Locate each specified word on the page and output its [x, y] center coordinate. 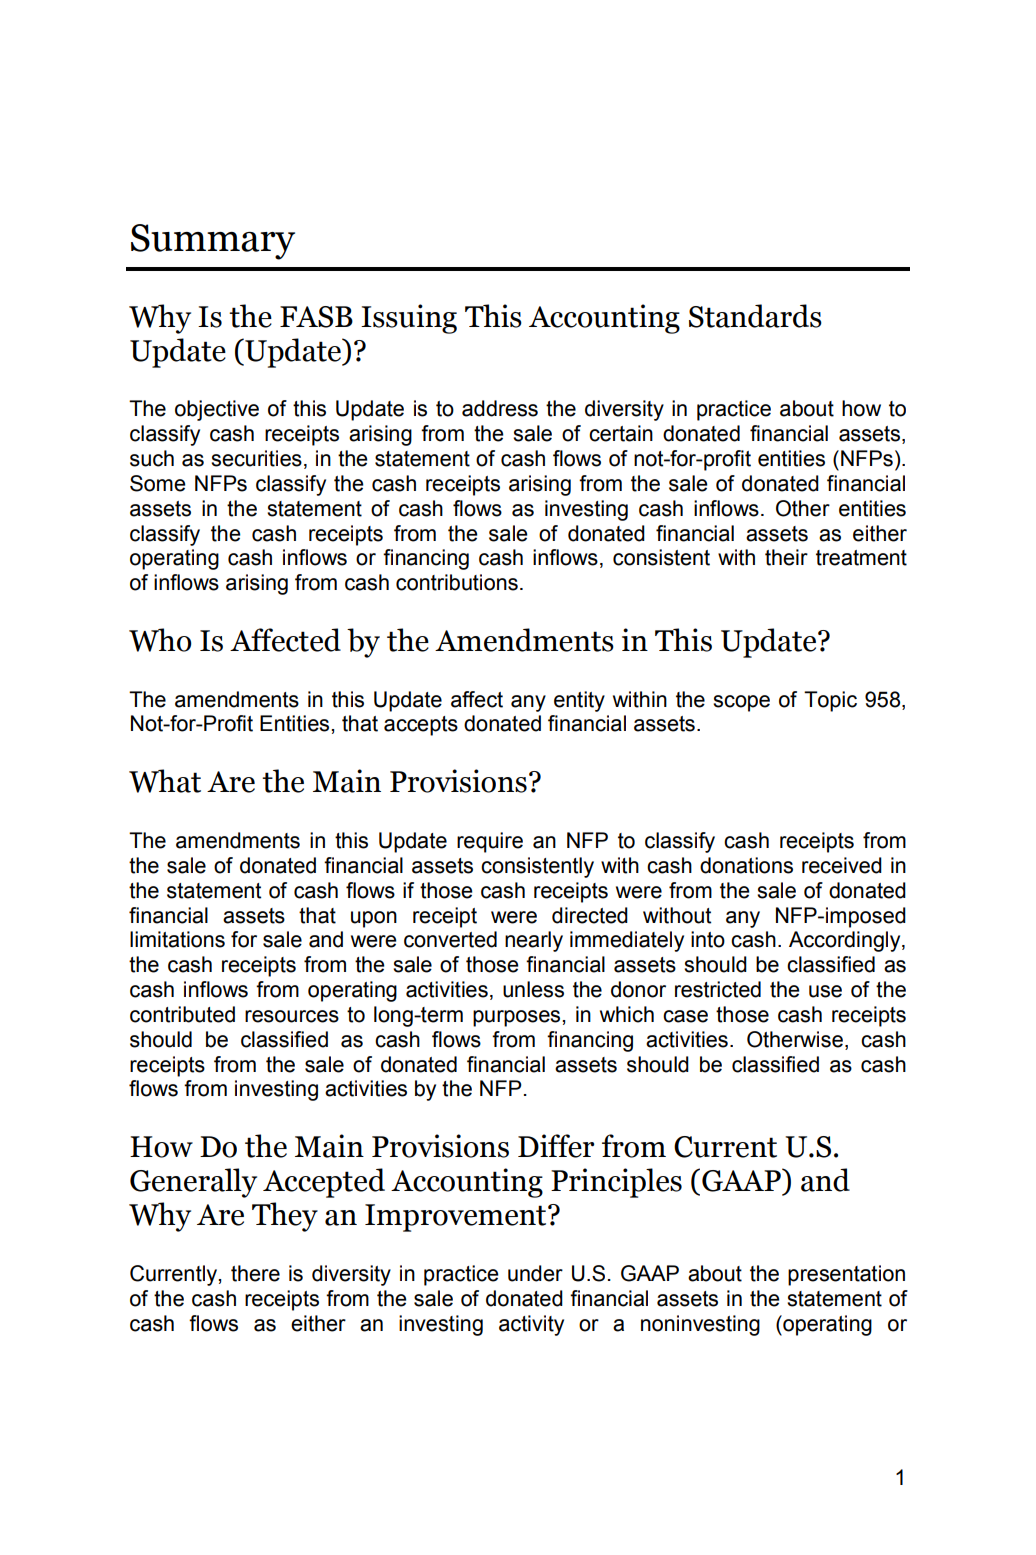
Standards [755, 316]
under [535, 1273]
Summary [213, 242]
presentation [846, 1275]
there [255, 1273]
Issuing [409, 319]
